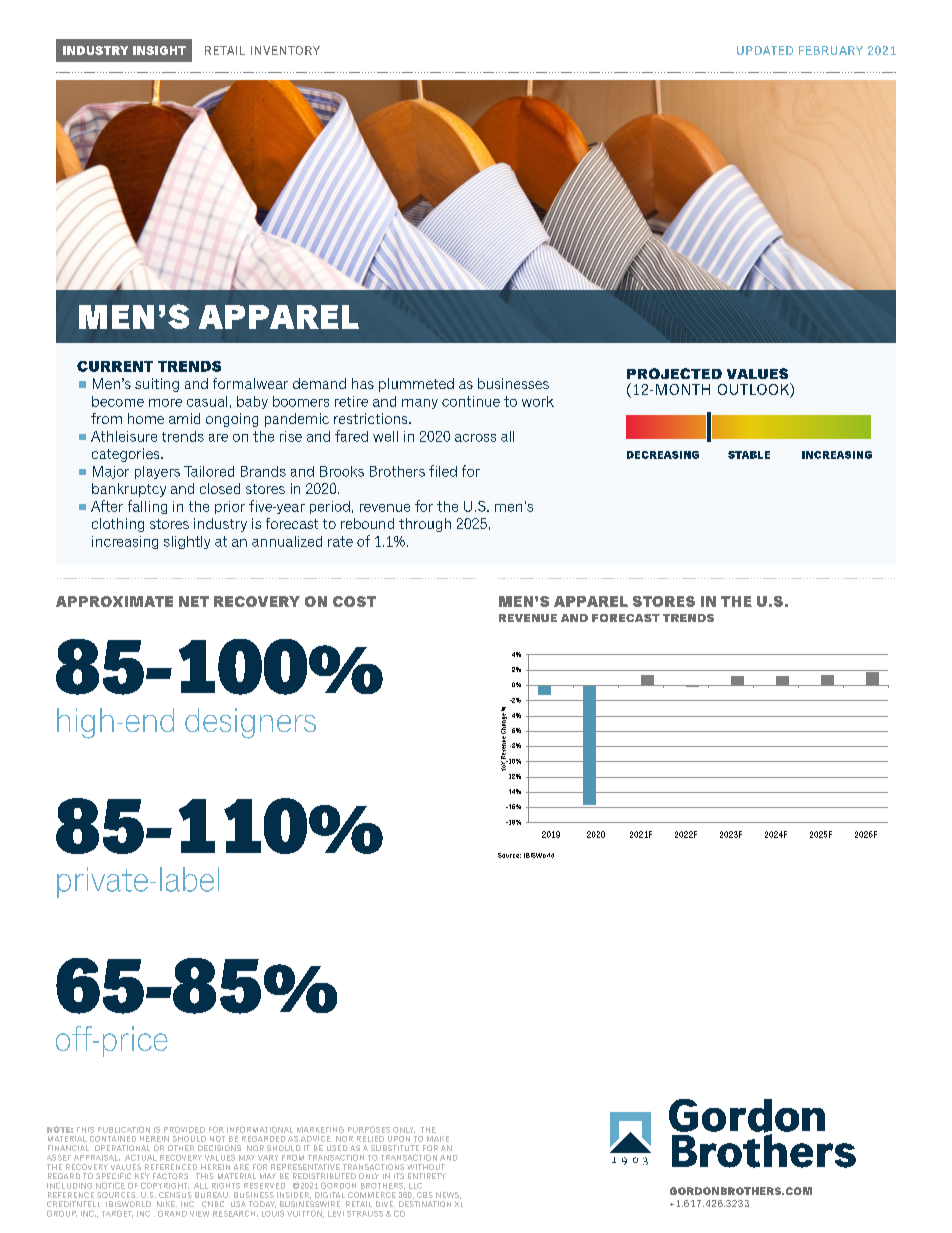 This screenshot has height=1233, width=952. Describe the element at coordinates (159, 50) in the screenshot. I see `INSIGHT` at that location.
